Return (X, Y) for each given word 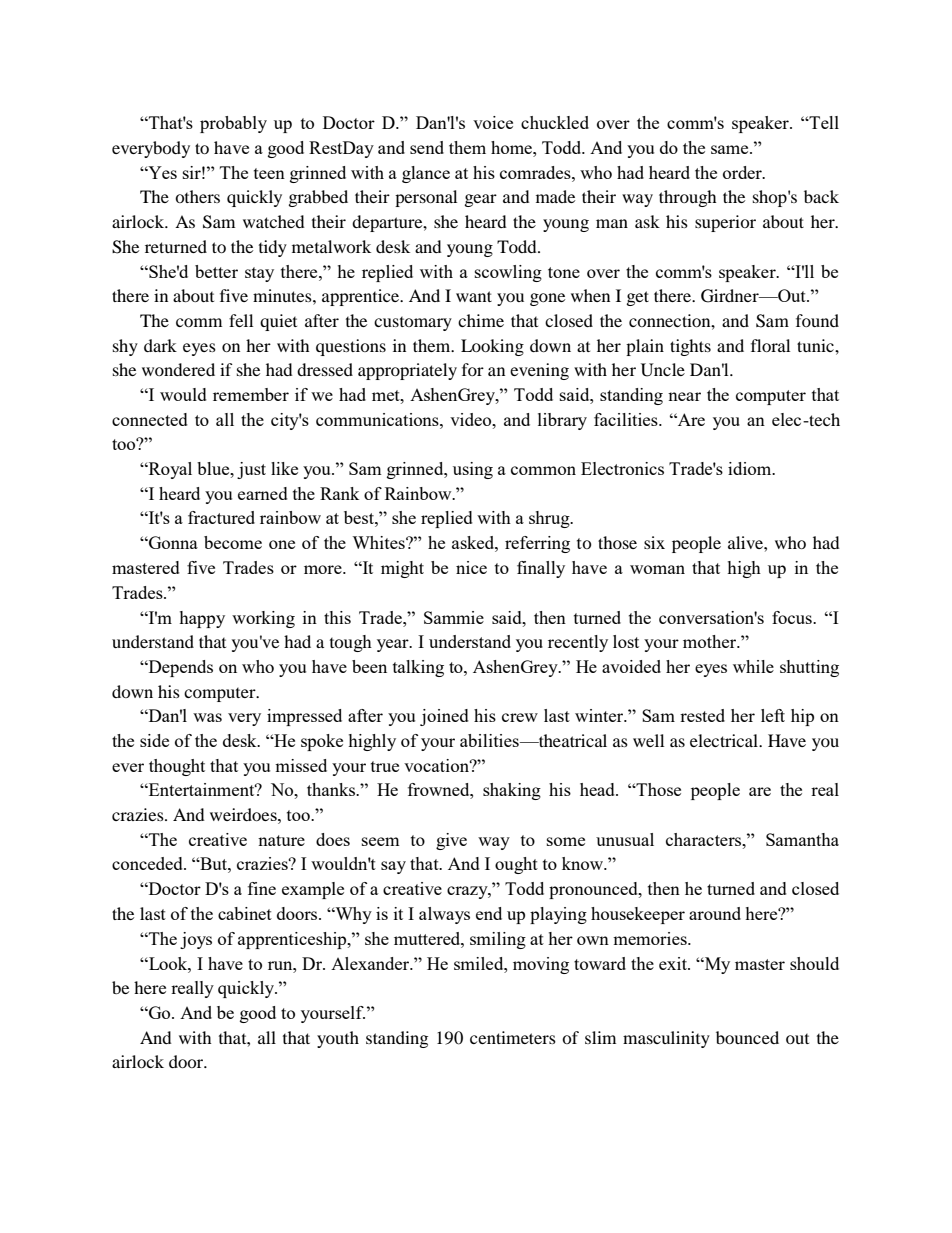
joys (196, 940)
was (207, 717)
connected (150, 419)
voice (493, 122)
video (472, 419)
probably (233, 124)
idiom (751, 468)
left (773, 715)
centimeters (513, 1037)
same (731, 149)
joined (444, 717)
